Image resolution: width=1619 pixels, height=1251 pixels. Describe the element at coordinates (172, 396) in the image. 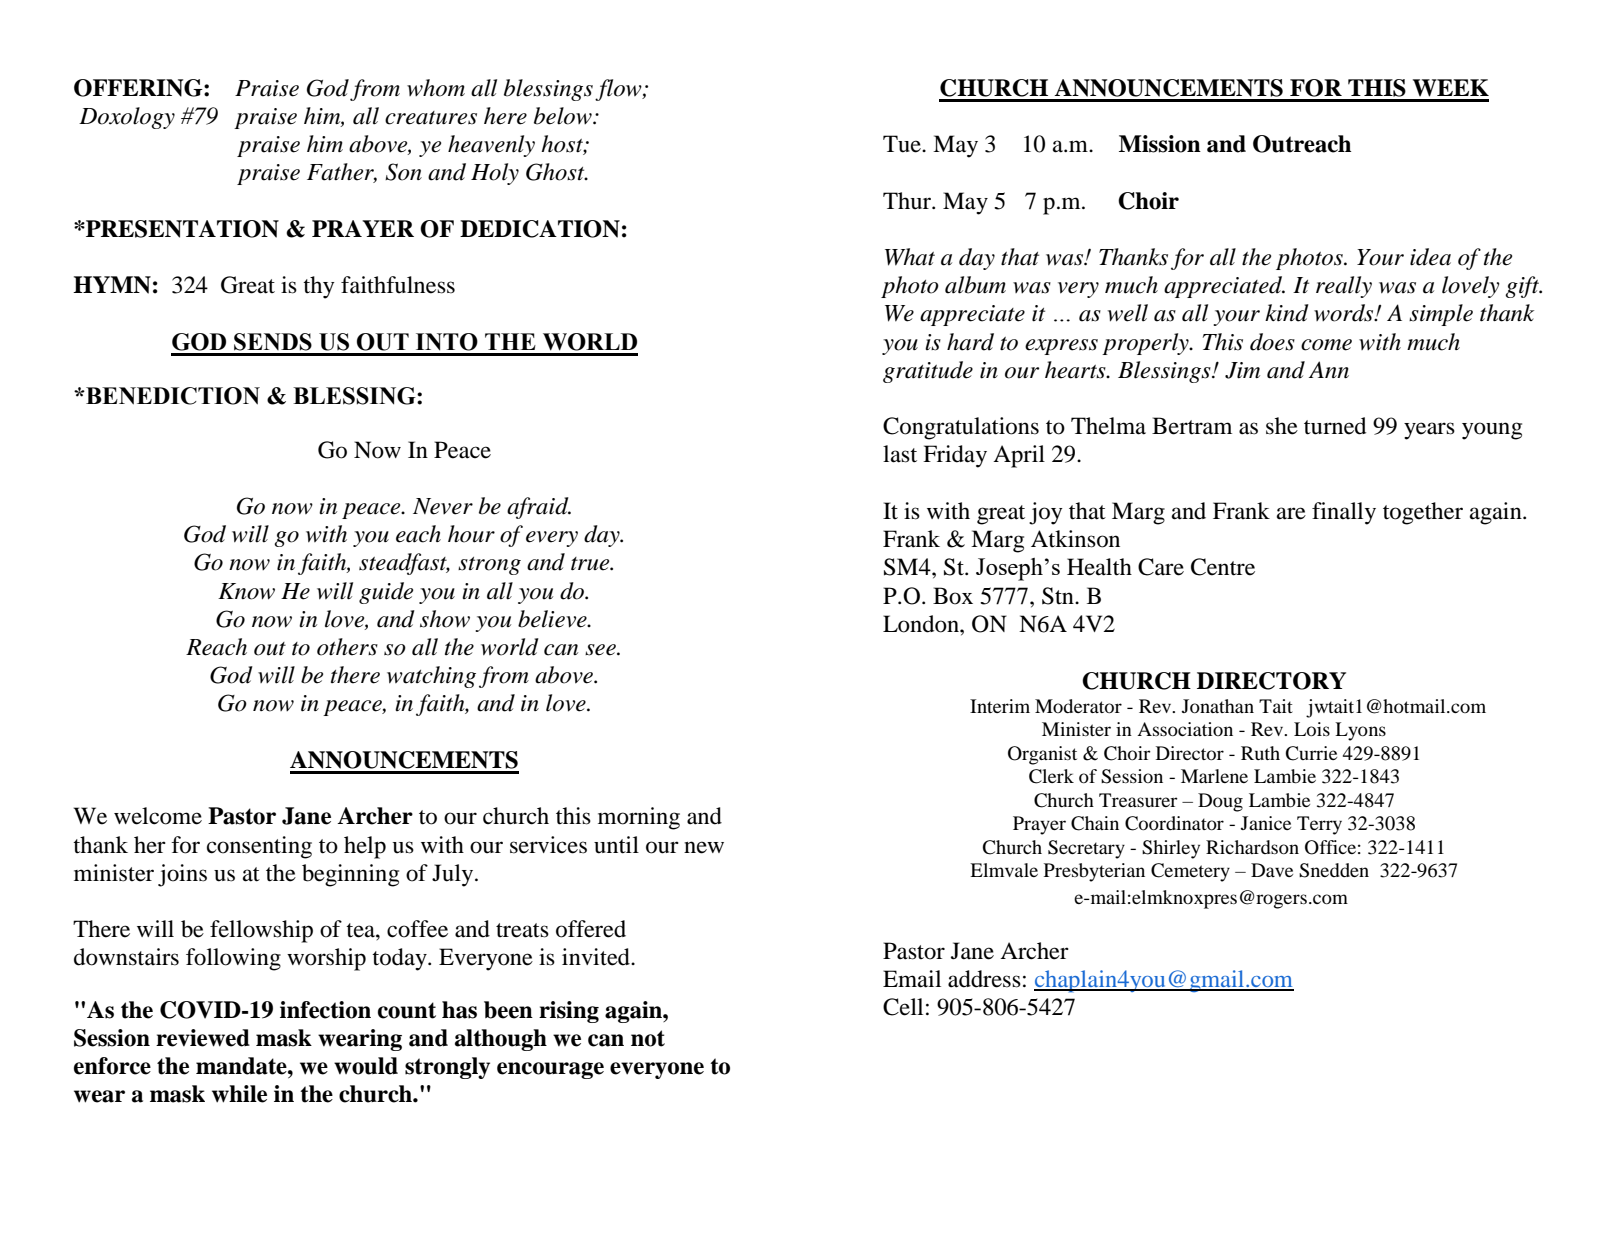

I see `BENEDICTION` at that location.
